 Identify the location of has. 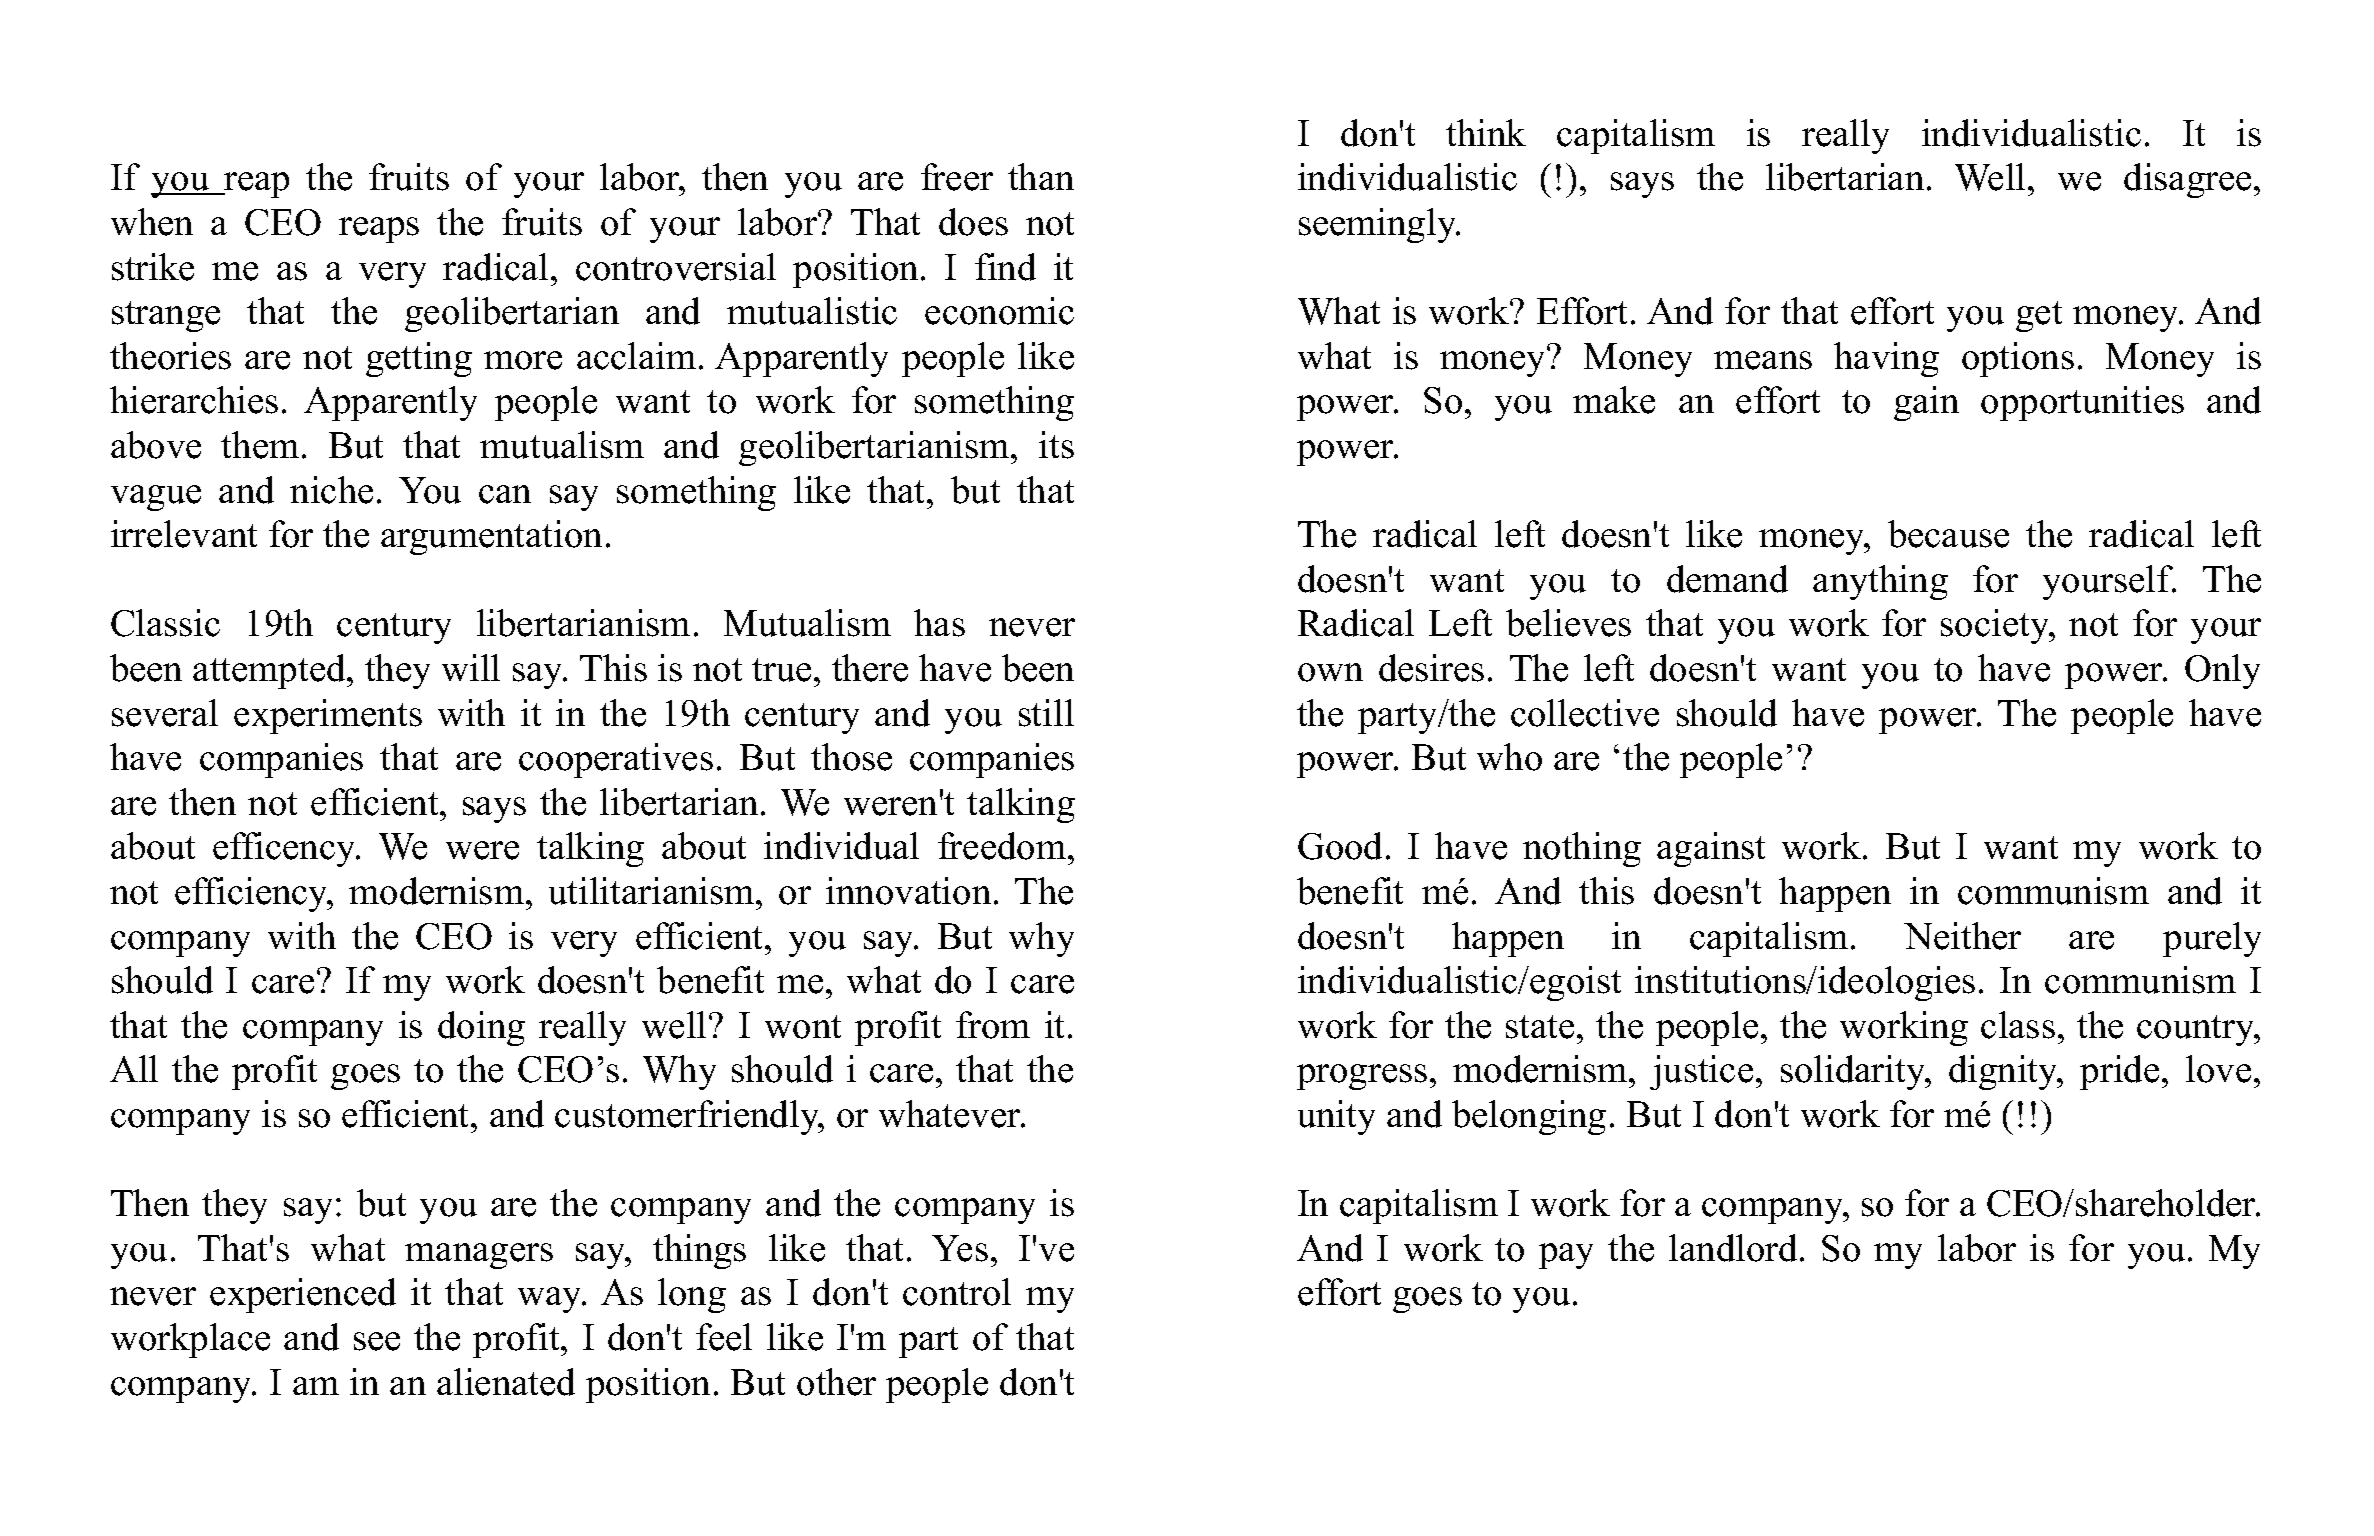
(939, 623).
